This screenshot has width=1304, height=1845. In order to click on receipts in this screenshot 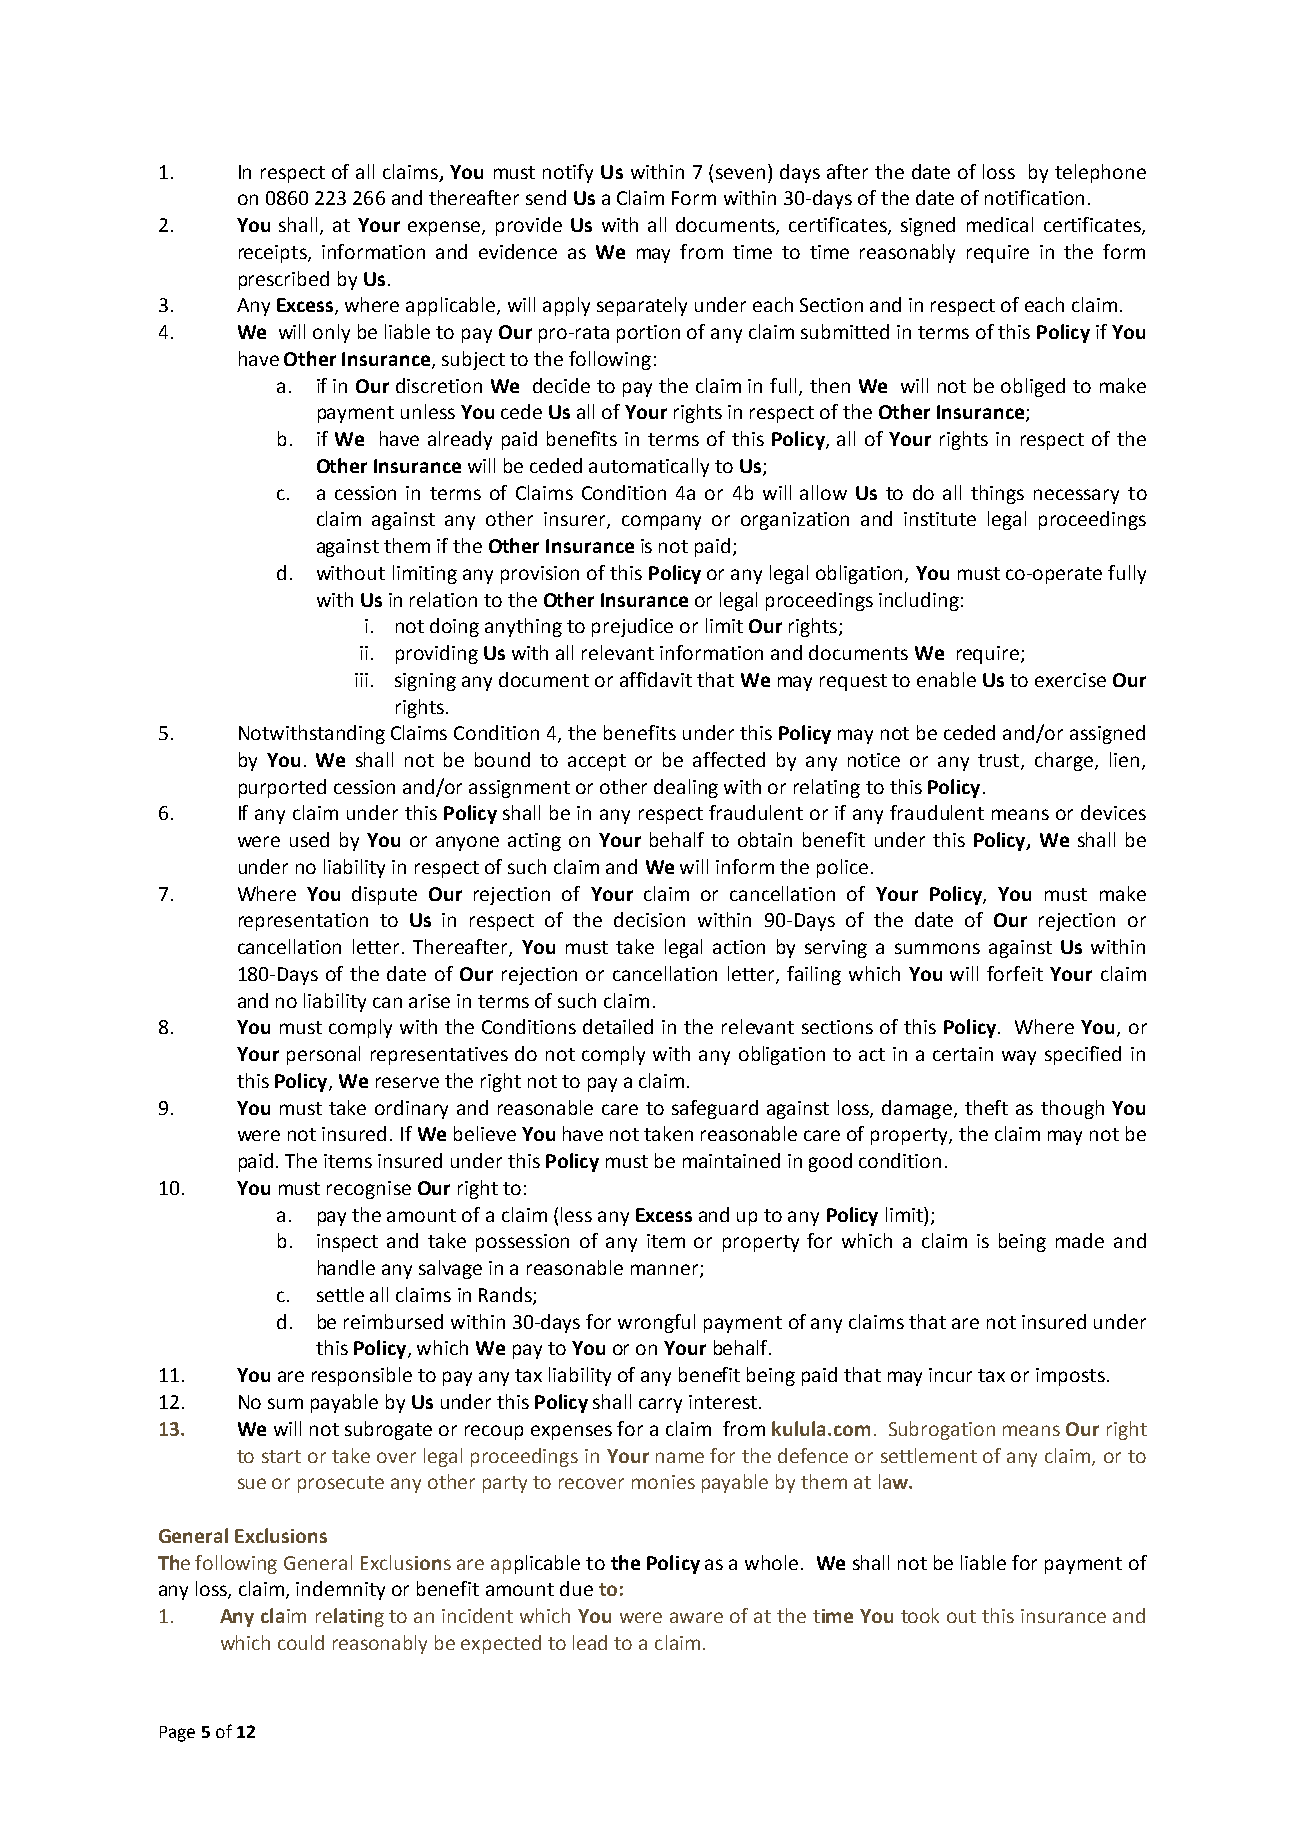, I will do `click(274, 254)`.
